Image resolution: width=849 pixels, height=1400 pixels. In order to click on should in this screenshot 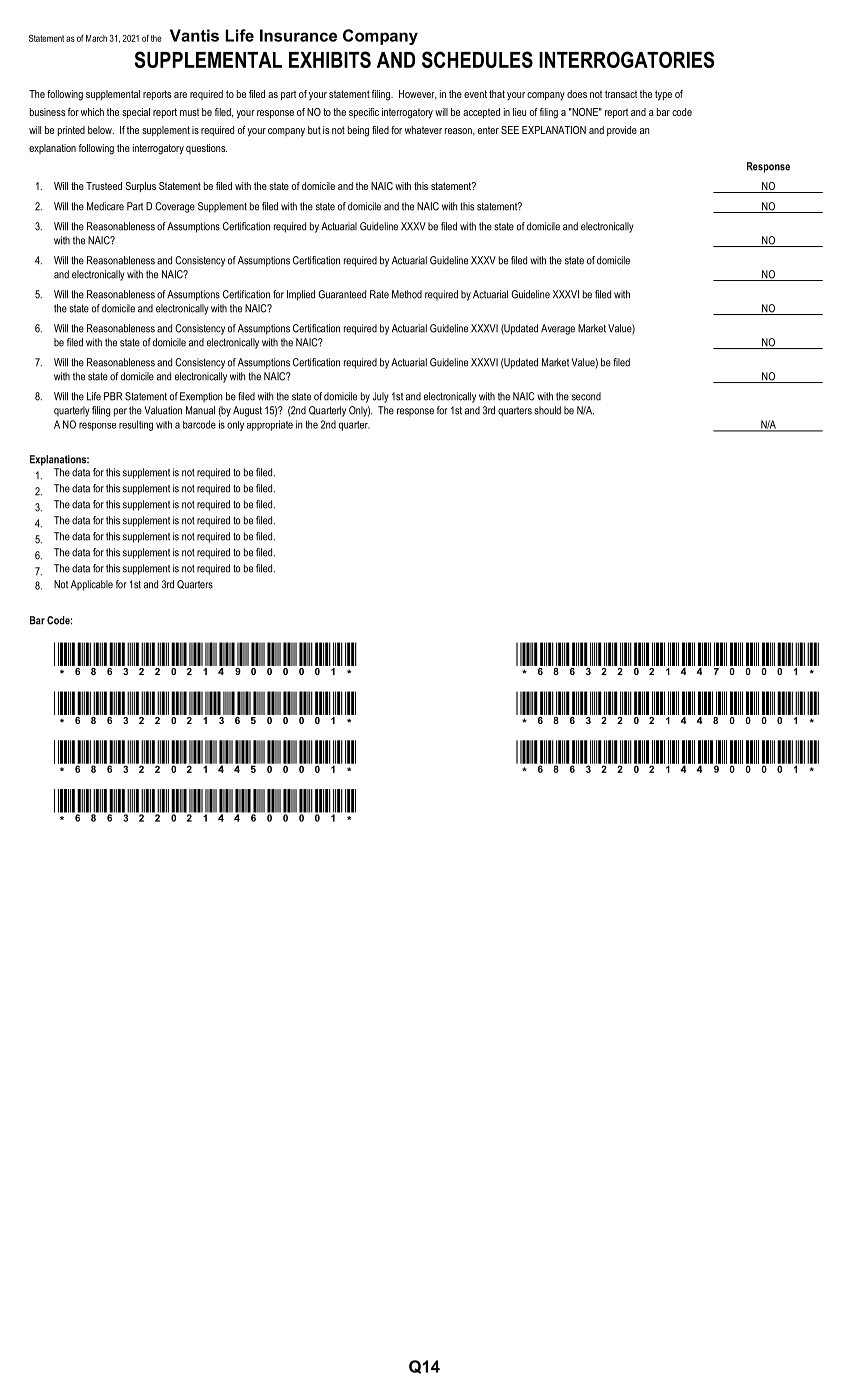, I will do `click(547, 410)`.
